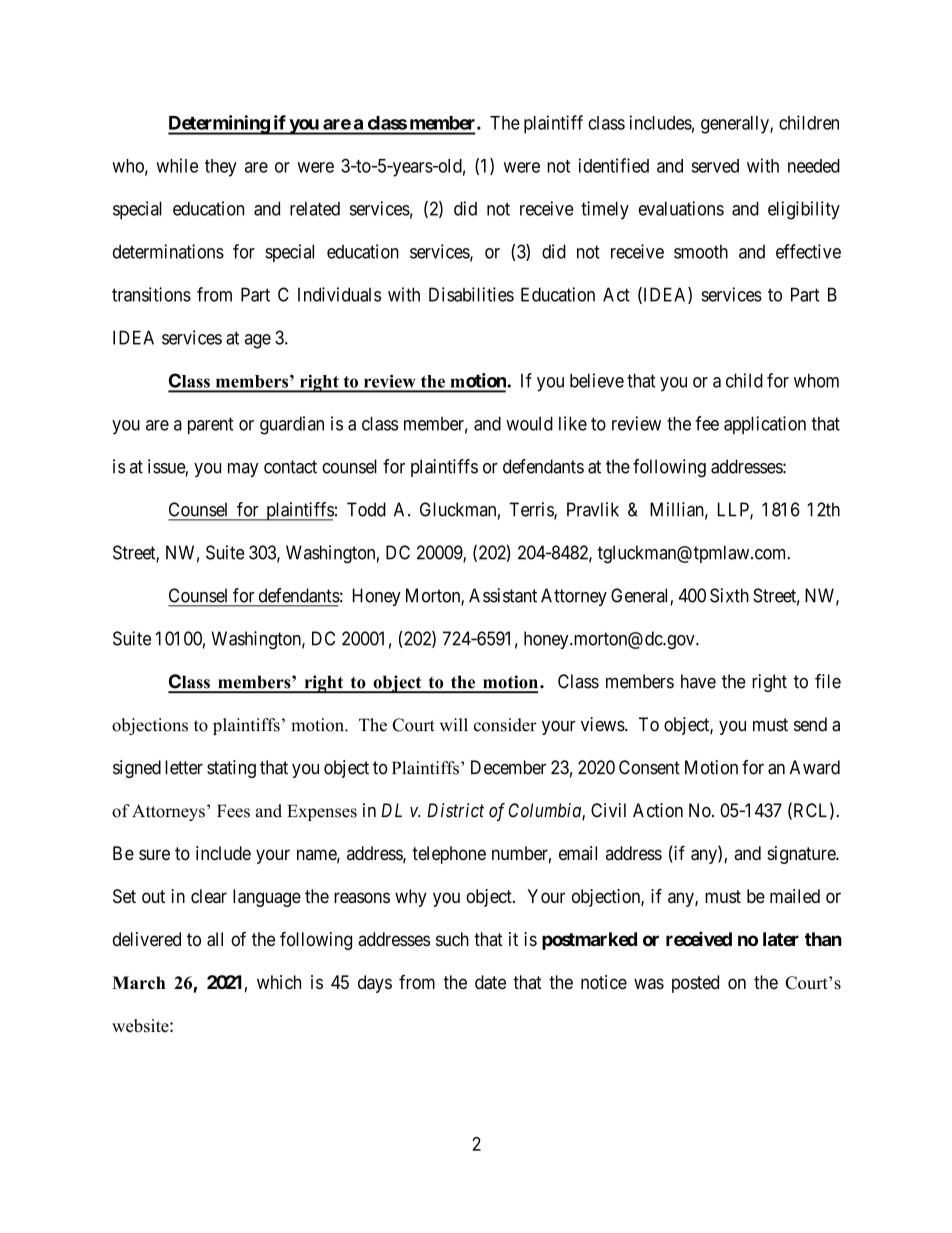 This screenshot has width=952, height=1233. Describe the element at coordinates (815, 767) in the screenshot. I see `Award` at that location.
